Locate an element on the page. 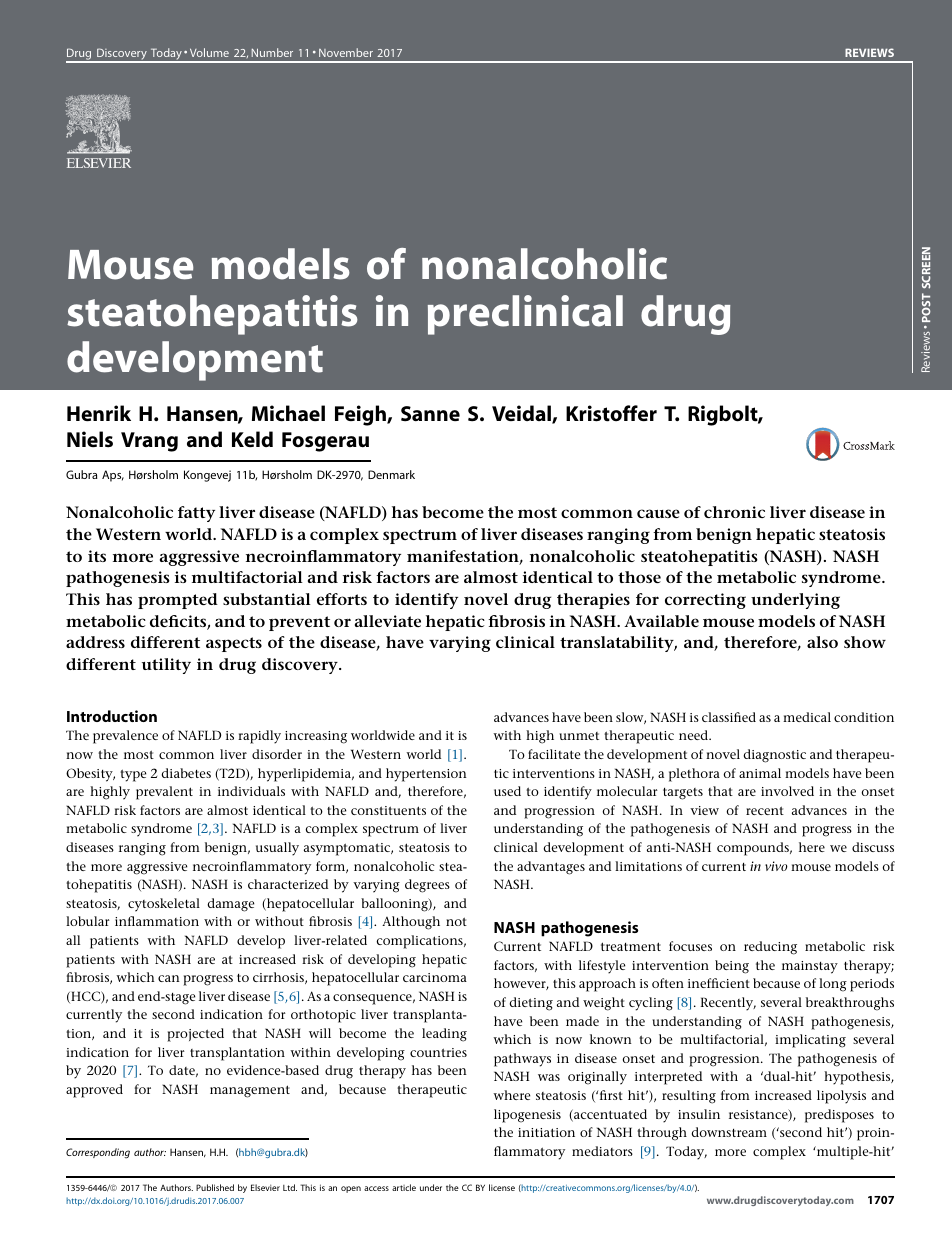 This page has width=952, height=1235. November is located at coordinates (346, 52).
